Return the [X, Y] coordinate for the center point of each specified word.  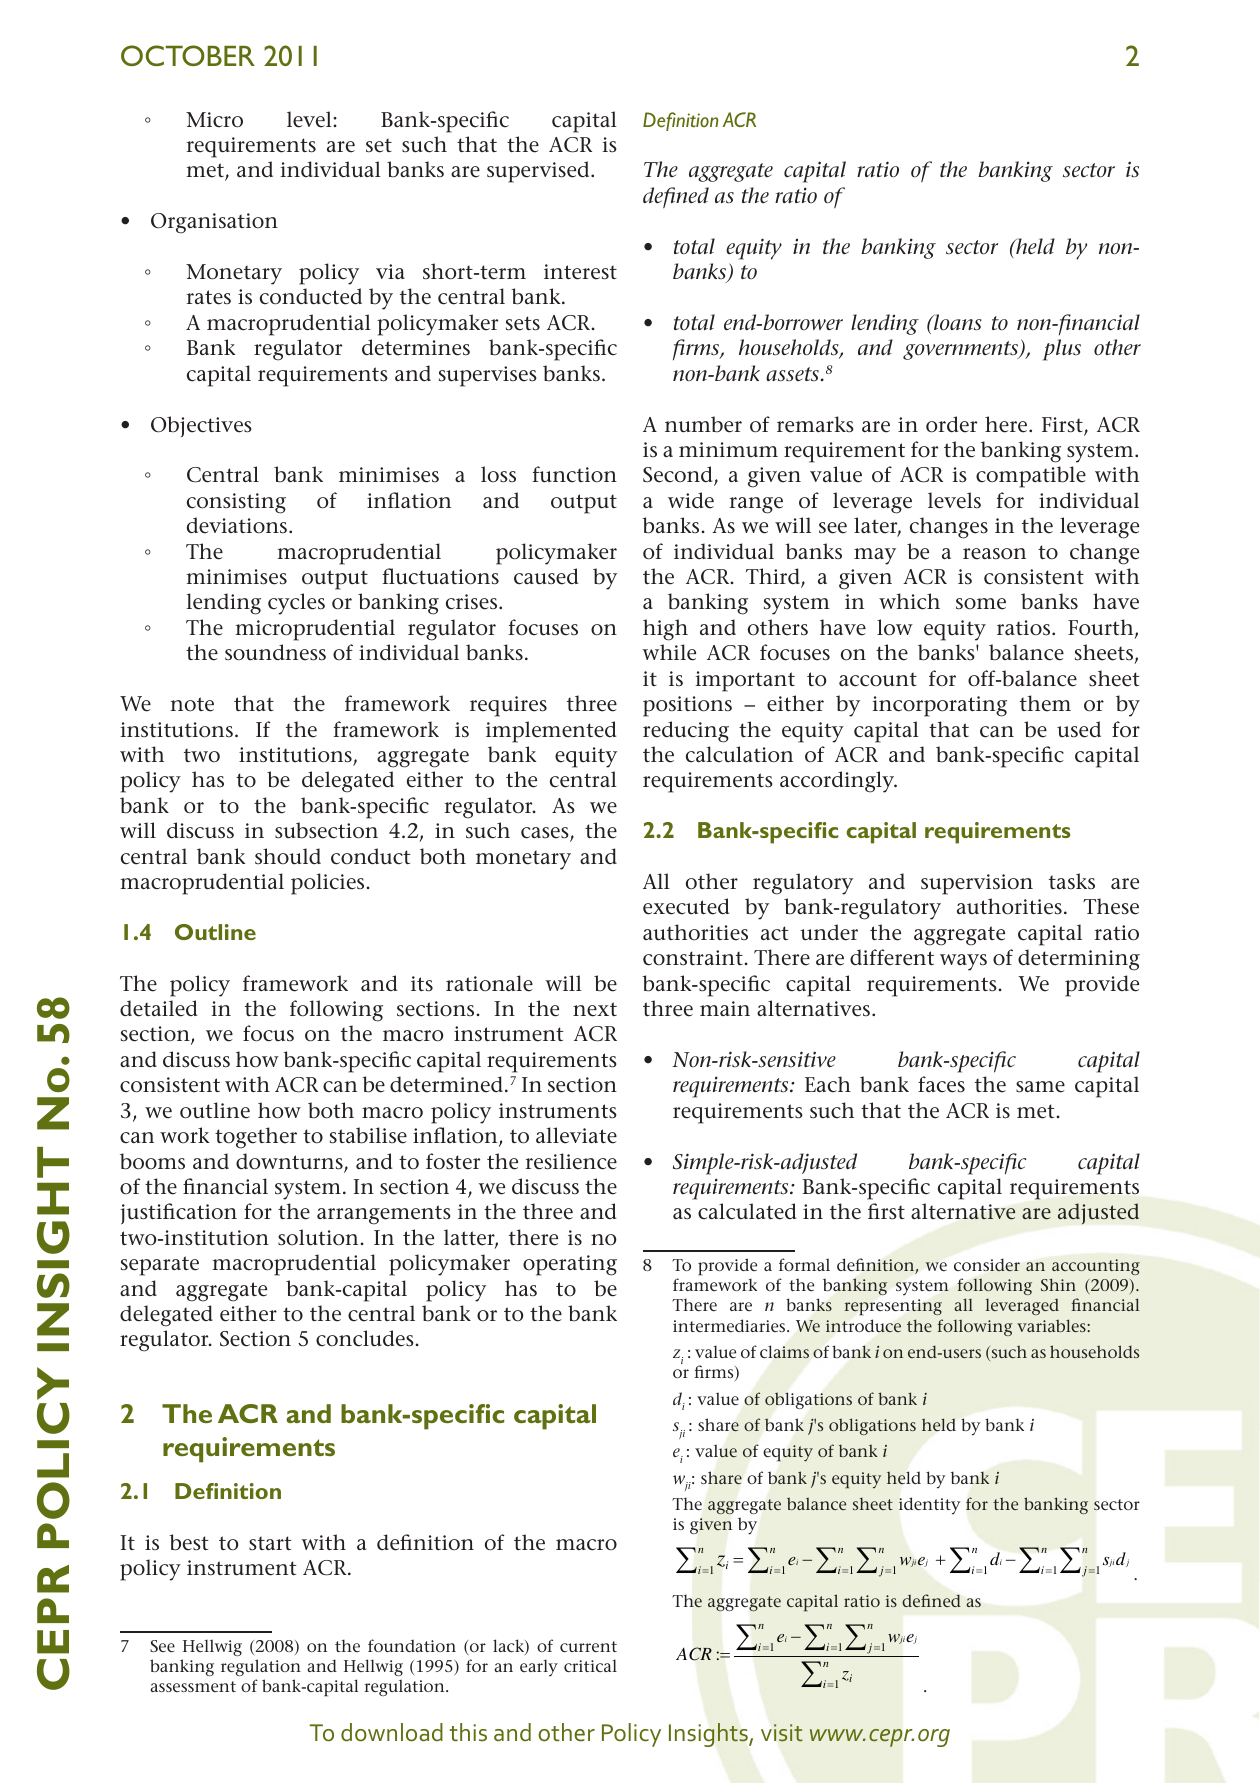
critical [590, 1665]
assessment [193, 1686]
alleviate [576, 1135]
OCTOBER [188, 55]
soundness [275, 652]
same [1040, 1087]
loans [957, 322]
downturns [290, 1162]
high [665, 630]
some [981, 604]
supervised [539, 172]
